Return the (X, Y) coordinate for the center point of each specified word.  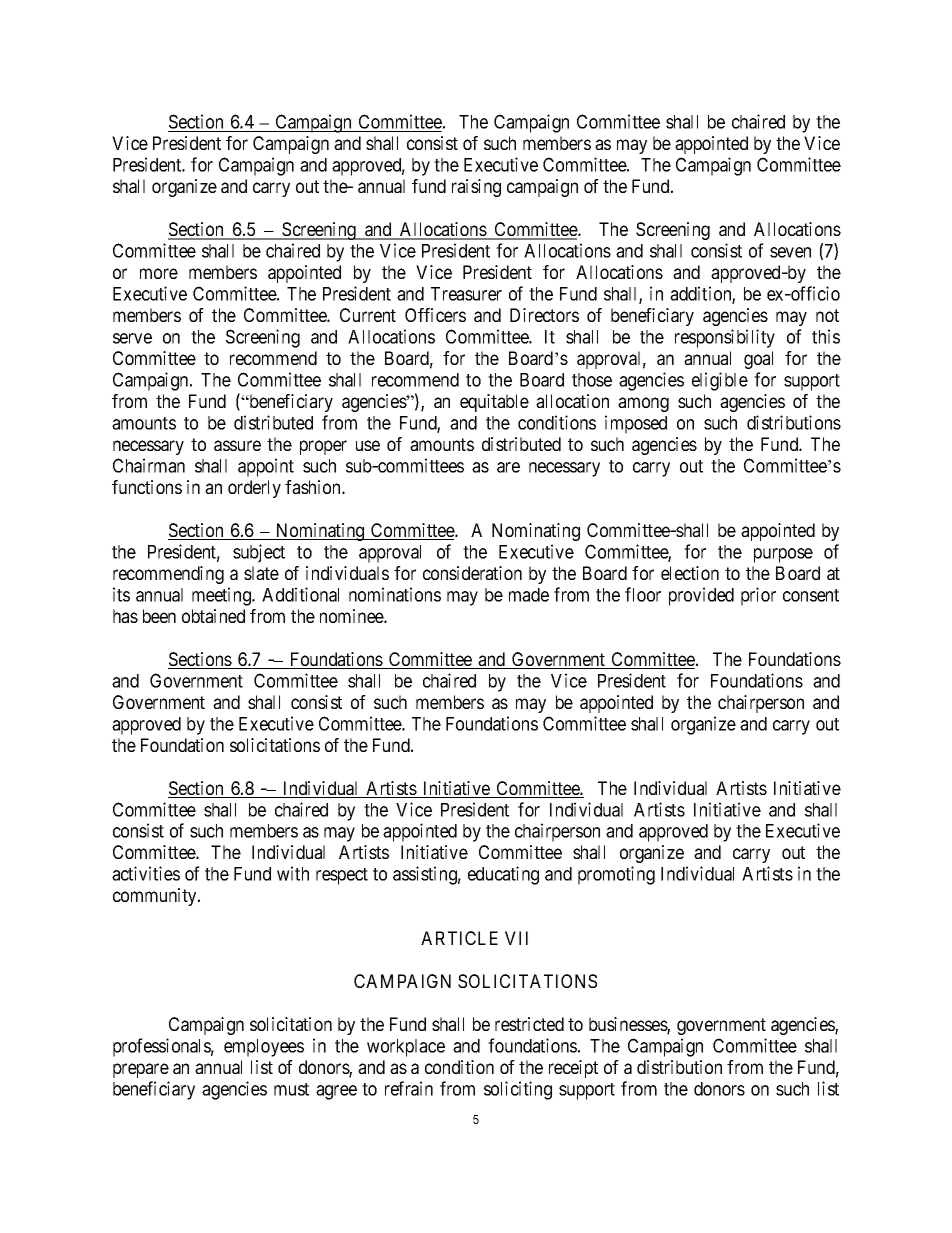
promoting (616, 875)
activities (146, 873)
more (159, 273)
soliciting (518, 1090)
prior (758, 596)
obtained (213, 616)
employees (264, 1048)
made (529, 595)
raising (476, 188)
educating (503, 875)
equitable (494, 403)
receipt (573, 1069)
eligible (720, 381)
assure (237, 445)
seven (790, 252)
